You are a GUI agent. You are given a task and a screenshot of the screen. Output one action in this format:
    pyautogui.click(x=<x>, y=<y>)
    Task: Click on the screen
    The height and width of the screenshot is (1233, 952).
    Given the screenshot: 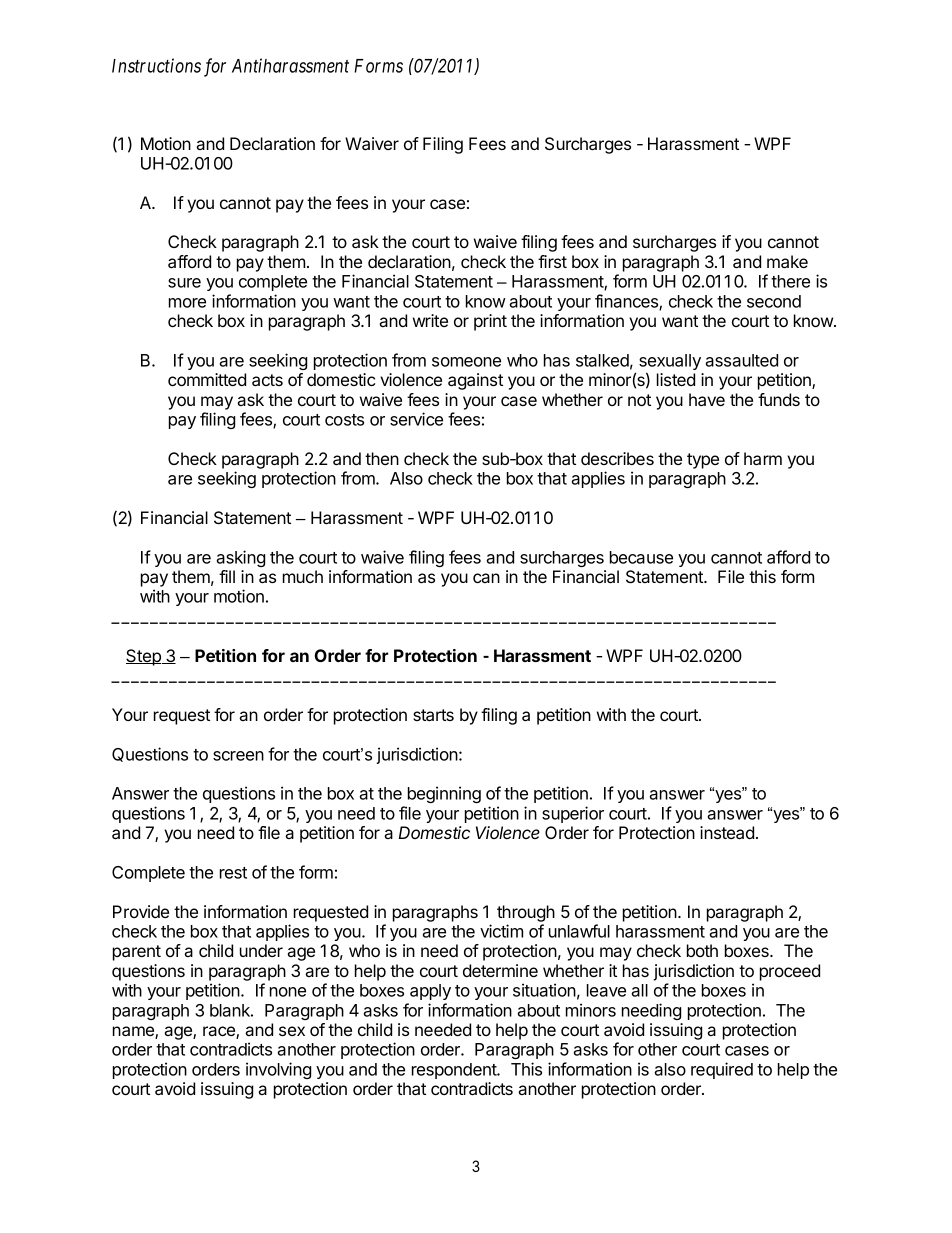 What is the action you would take?
    pyautogui.click(x=238, y=756)
